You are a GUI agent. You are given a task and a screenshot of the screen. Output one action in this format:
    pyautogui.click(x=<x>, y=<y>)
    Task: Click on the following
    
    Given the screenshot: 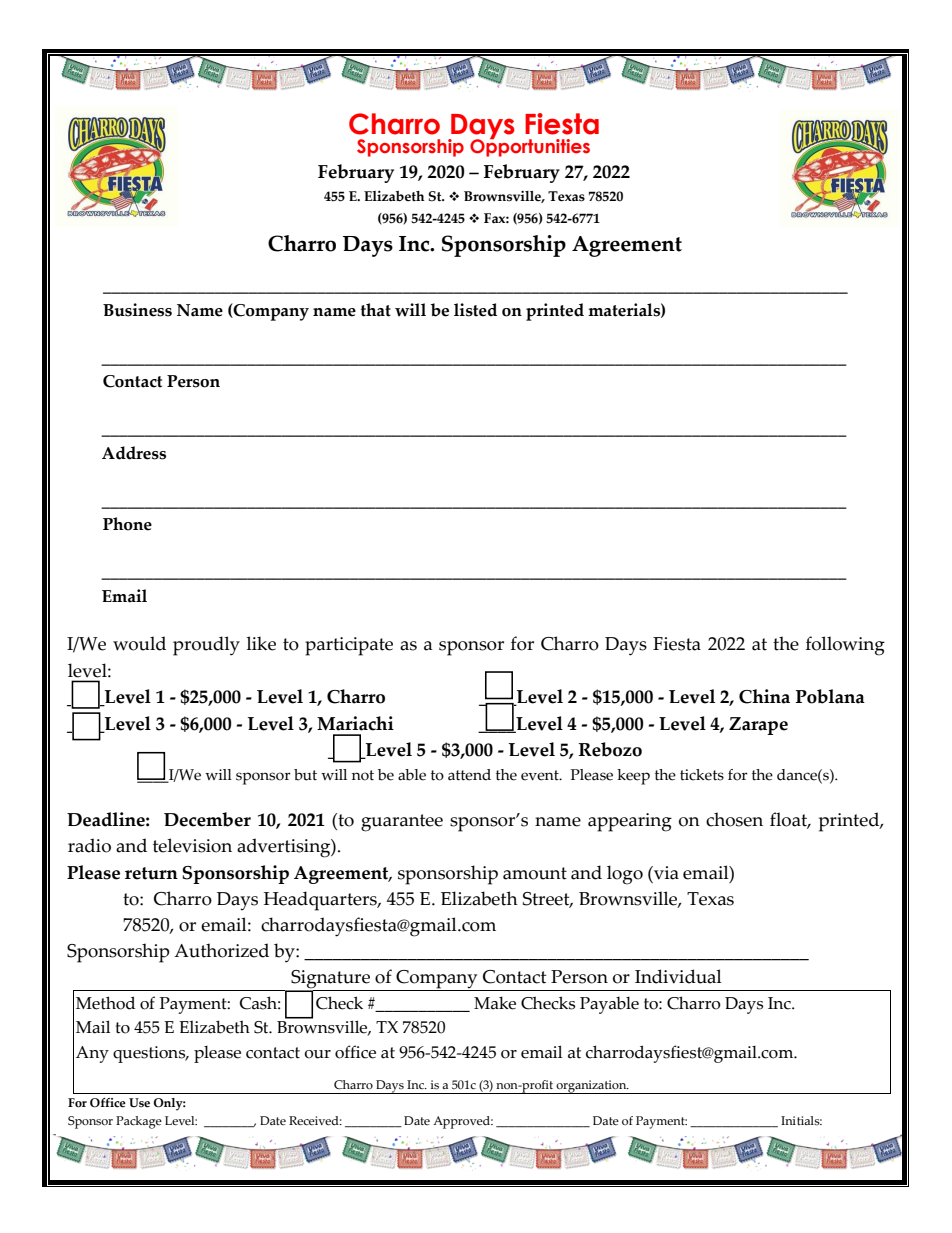 What is the action you would take?
    pyautogui.click(x=845, y=646)
